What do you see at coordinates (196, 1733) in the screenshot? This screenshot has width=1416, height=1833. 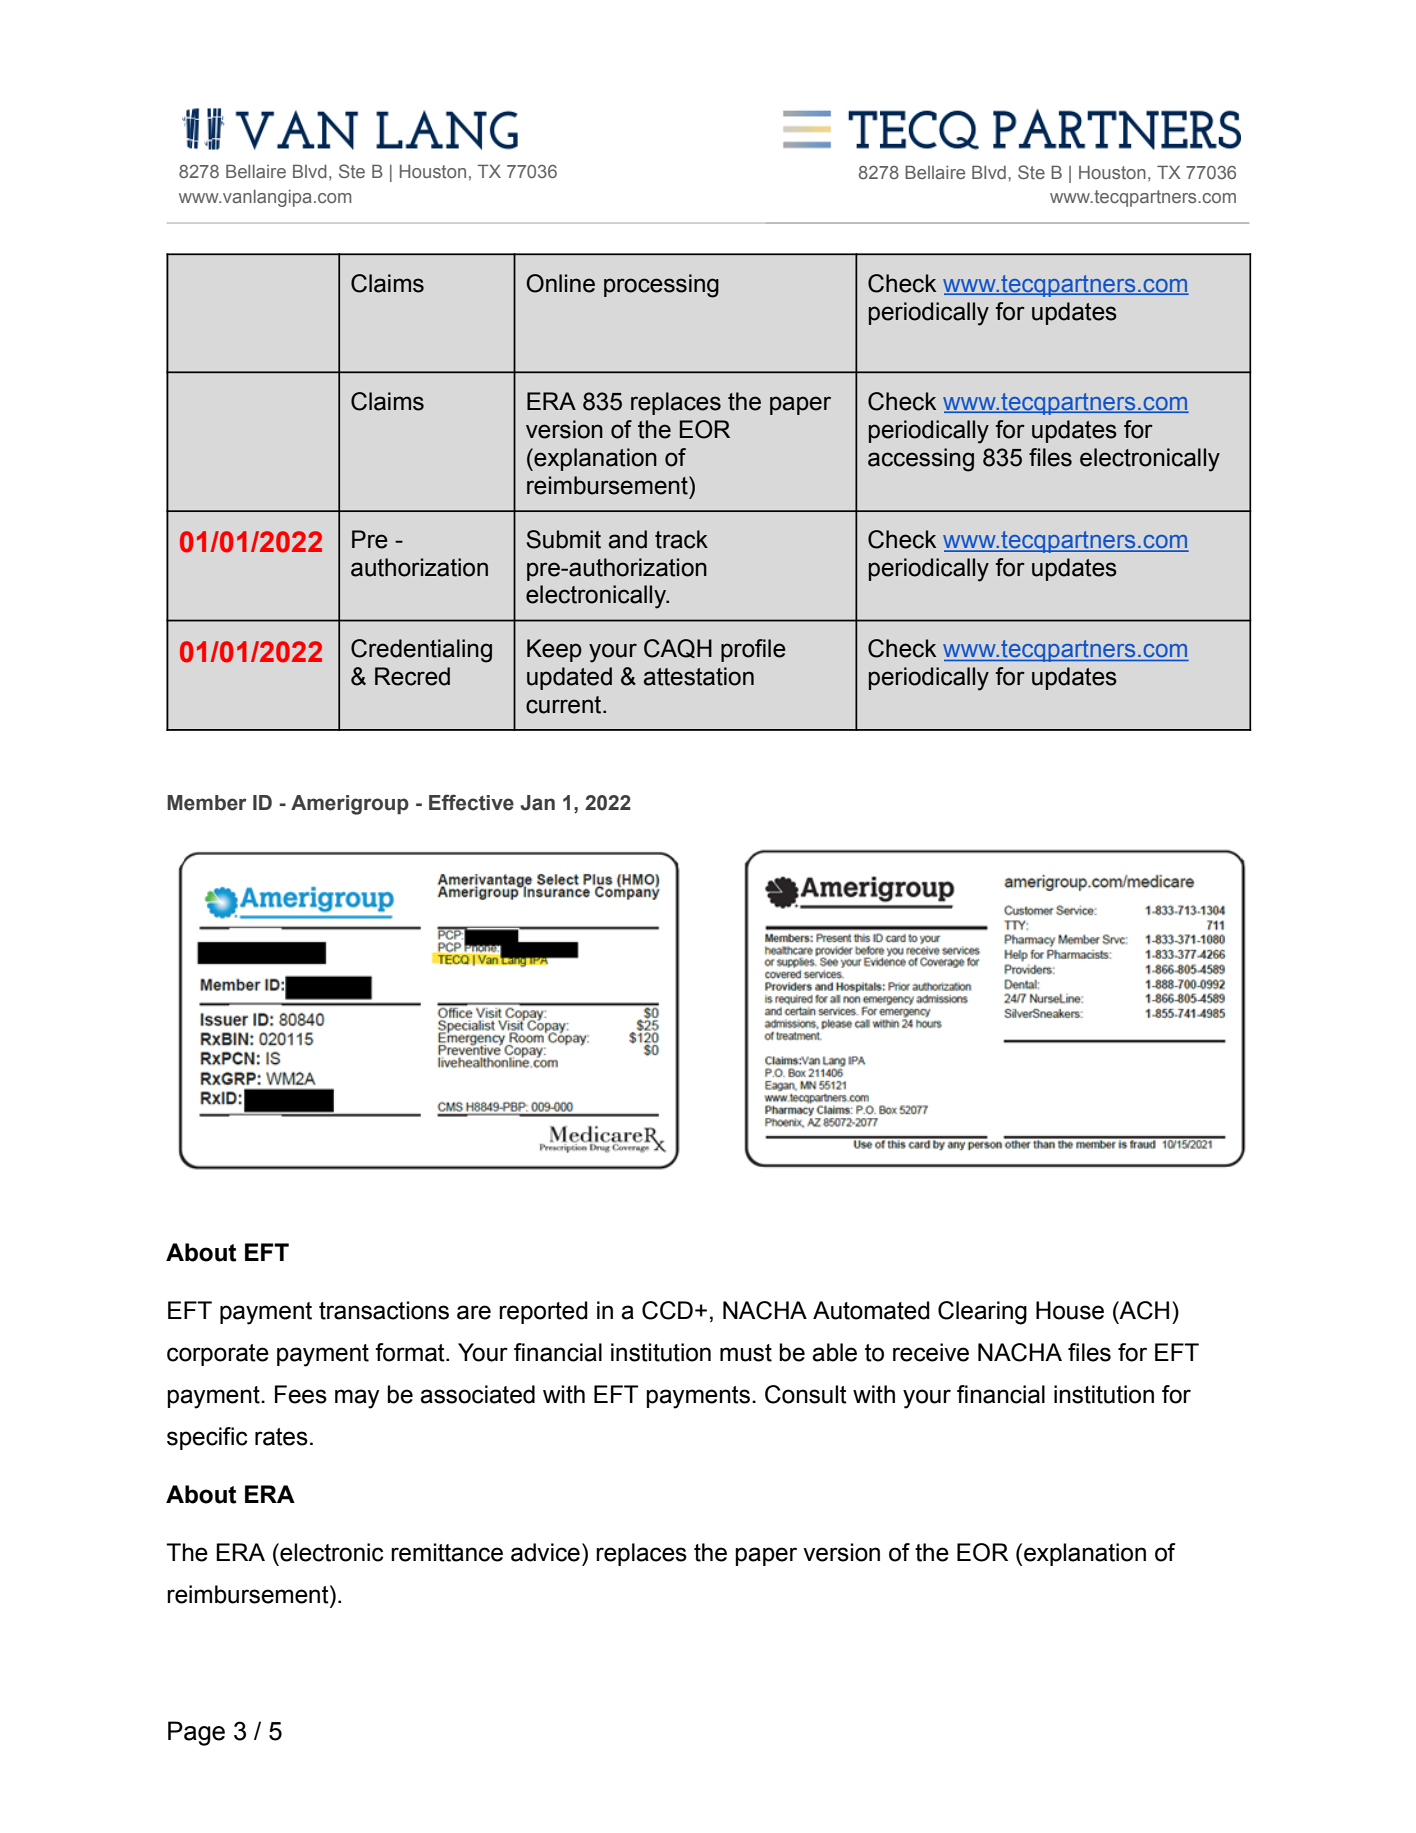 I see `Page` at bounding box center [196, 1733].
